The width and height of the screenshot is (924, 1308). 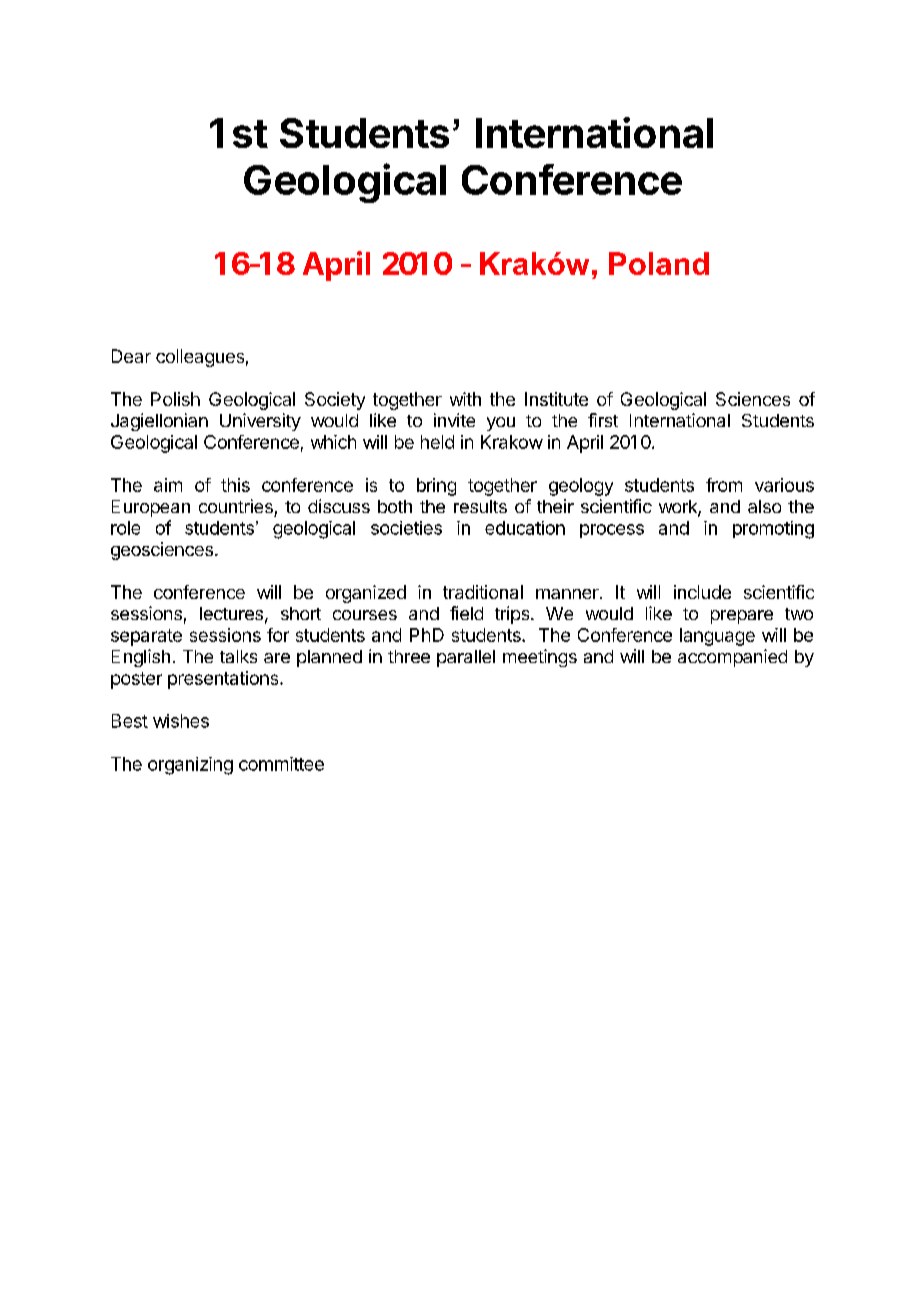 What do you see at coordinates (281, 764) in the screenshot?
I see `committee` at bounding box center [281, 764].
